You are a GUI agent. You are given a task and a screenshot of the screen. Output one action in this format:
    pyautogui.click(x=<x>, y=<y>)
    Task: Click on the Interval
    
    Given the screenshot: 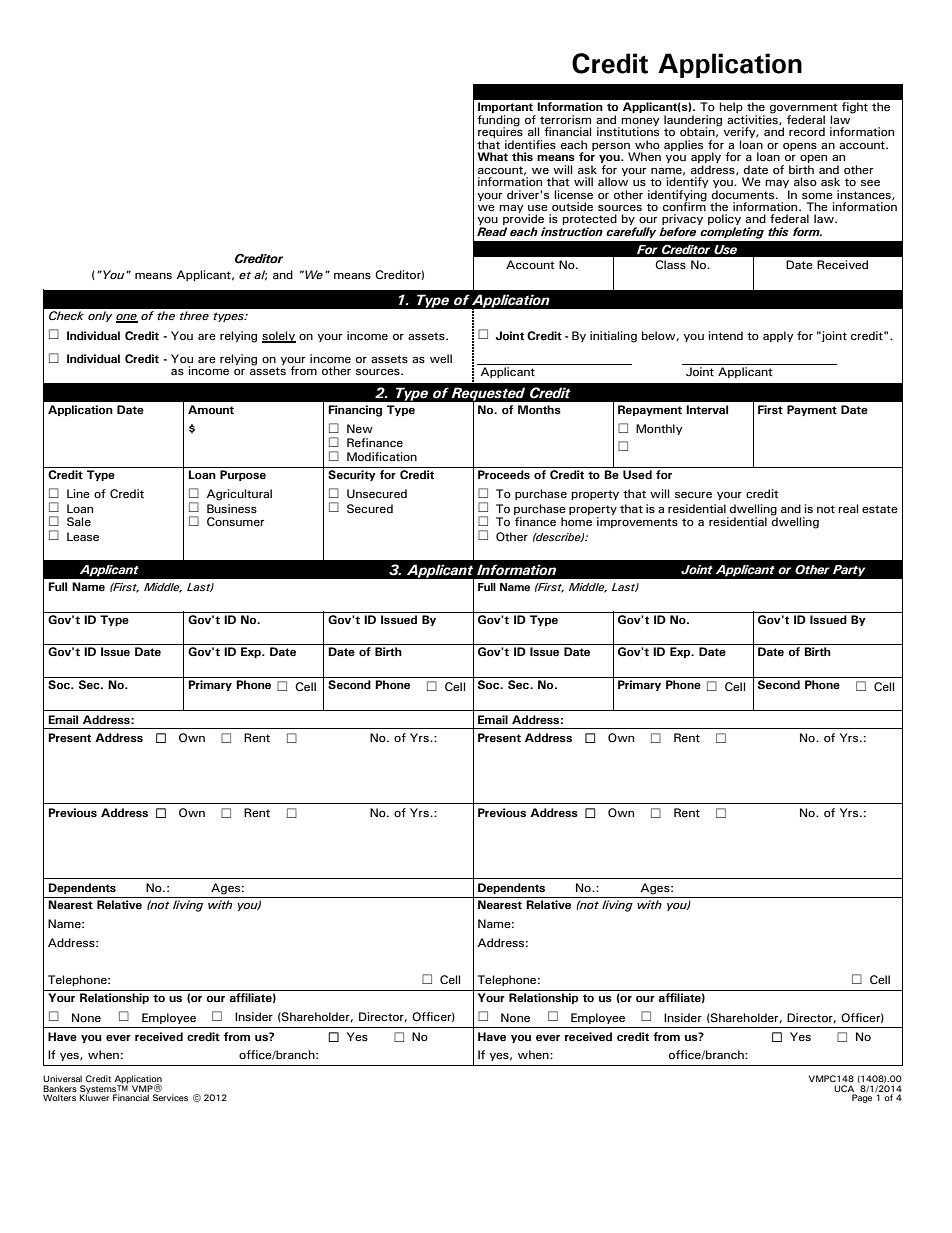 What is the action you would take?
    pyautogui.click(x=707, y=409)
